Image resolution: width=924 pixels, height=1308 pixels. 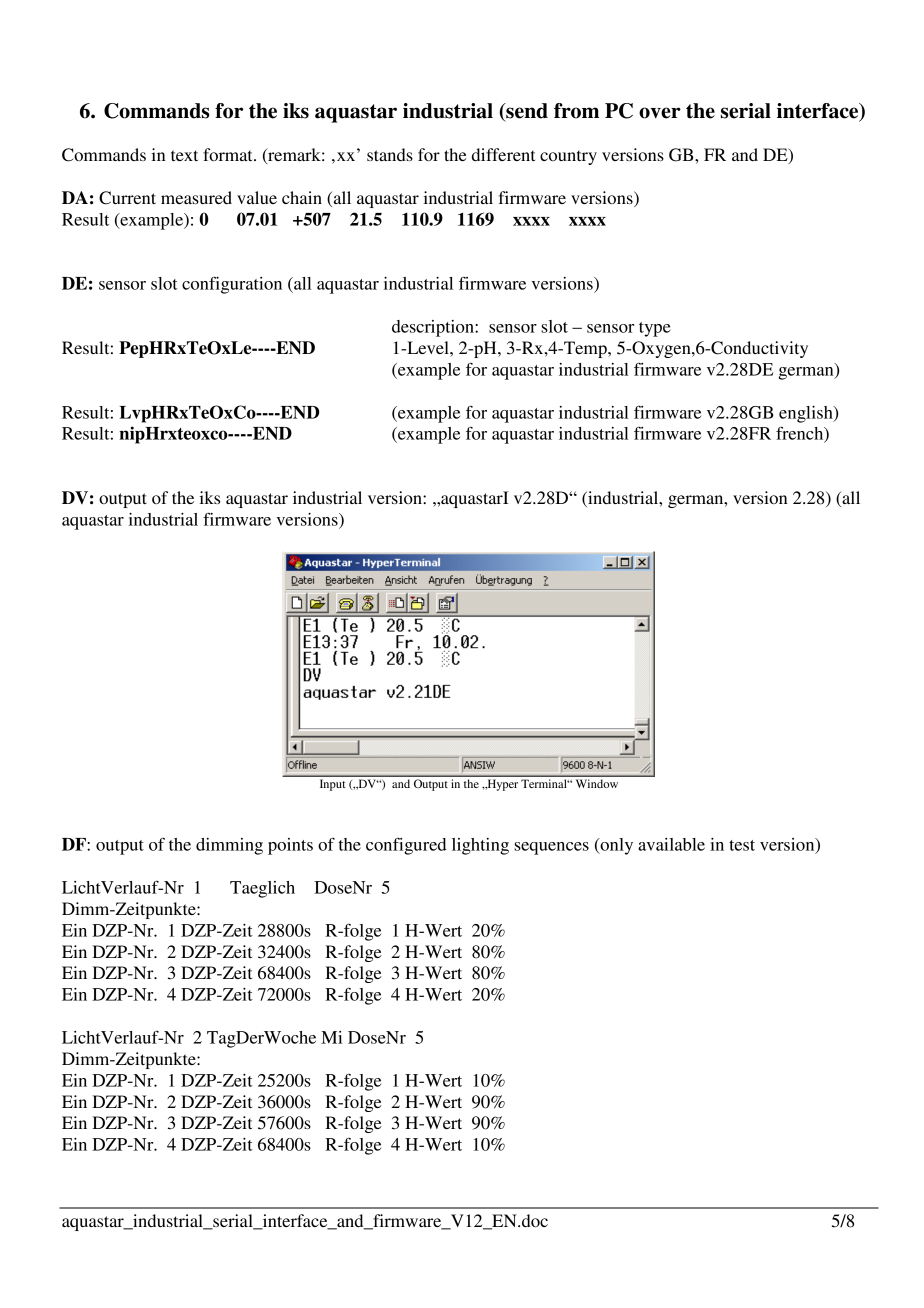 I want to click on points, so click(x=290, y=846).
